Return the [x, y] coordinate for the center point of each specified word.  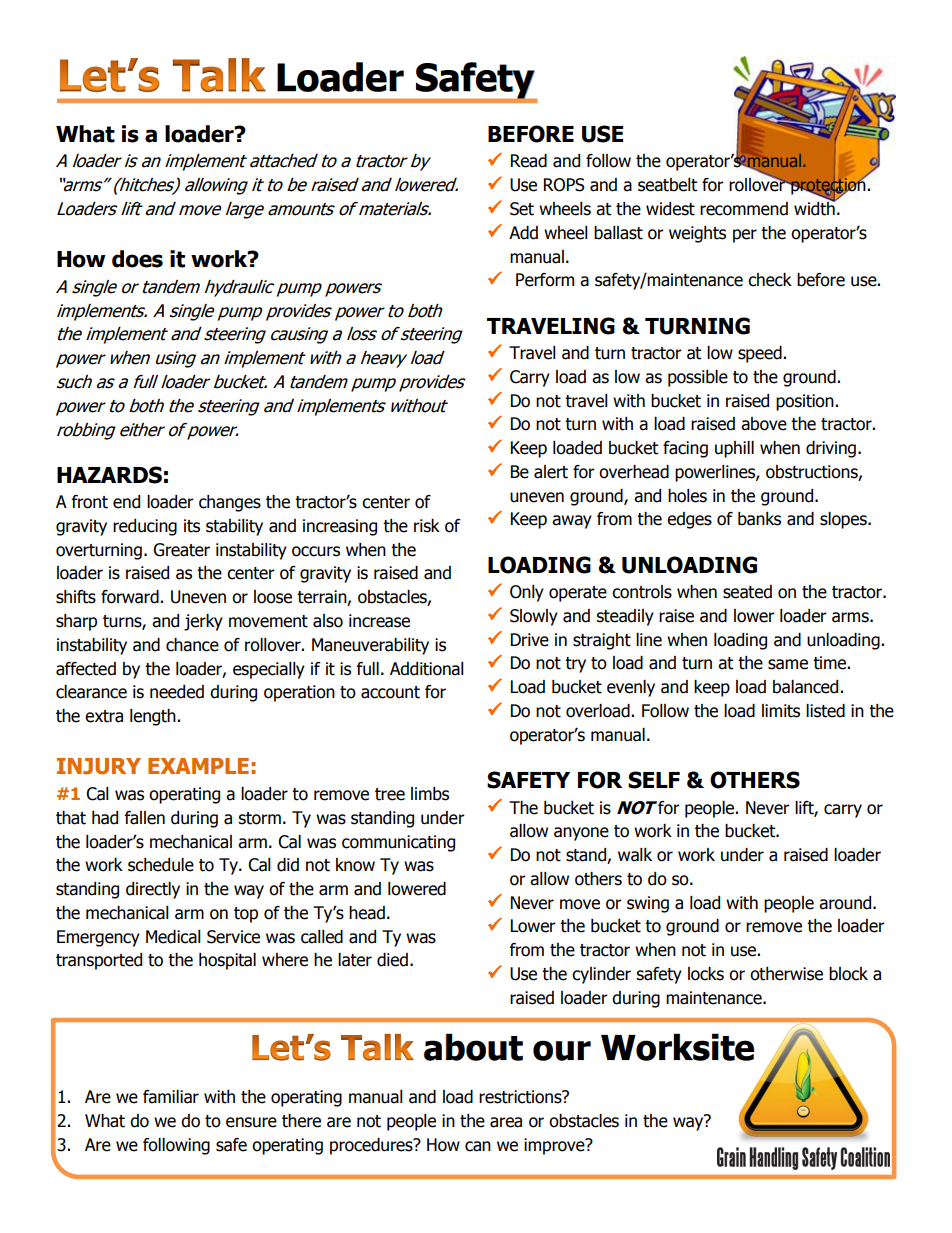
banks [759, 519]
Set [522, 209]
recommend [744, 209]
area [506, 1122]
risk [427, 526]
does [137, 259]
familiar [171, 1097]
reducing [145, 527]
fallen [145, 818]
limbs [430, 794]
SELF [654, 780]
